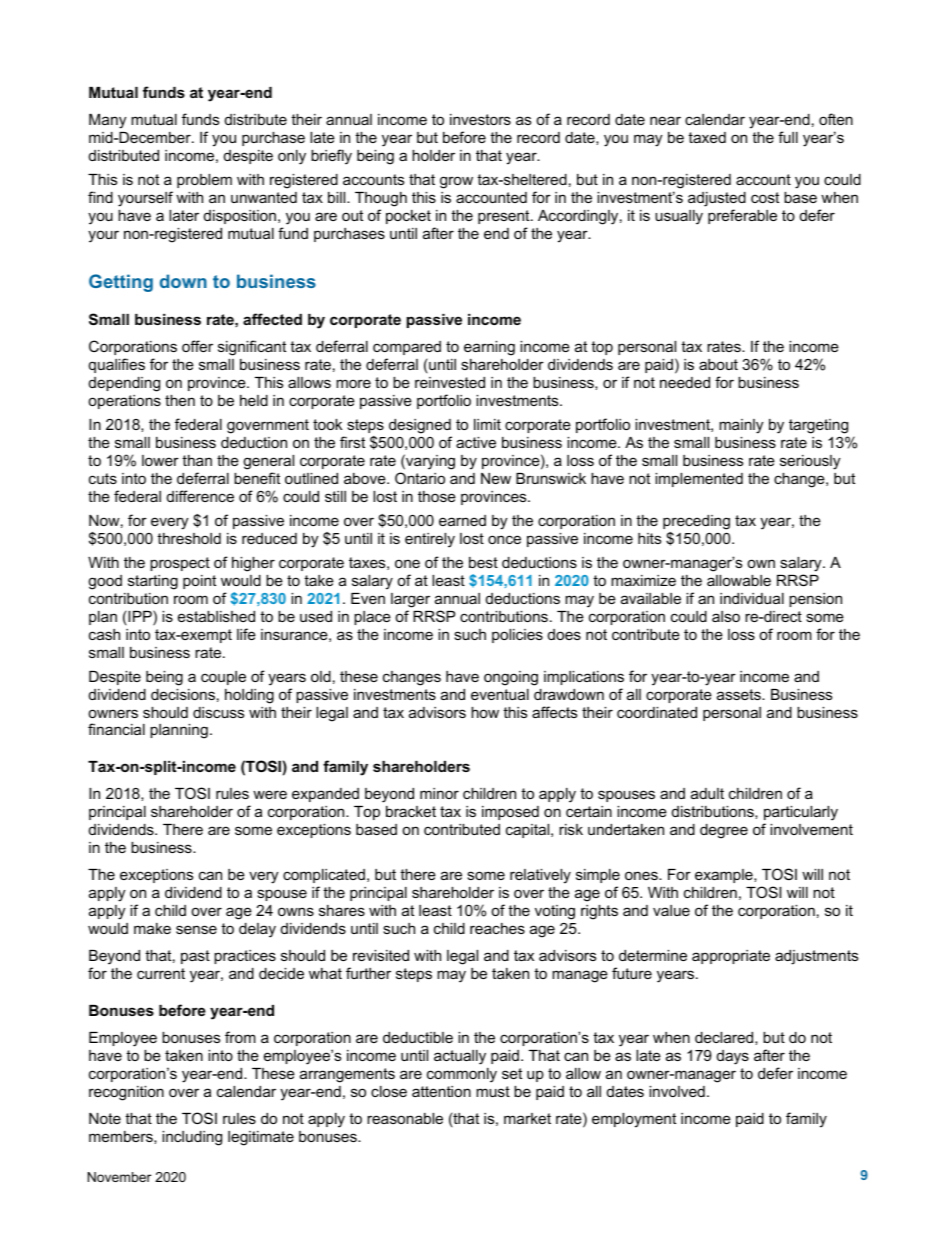 The width and height of the image is (952, 1233). What do you see at coordinates (677, 1091) in the image?
I see `involved` at bounding box center [677, 1091].
